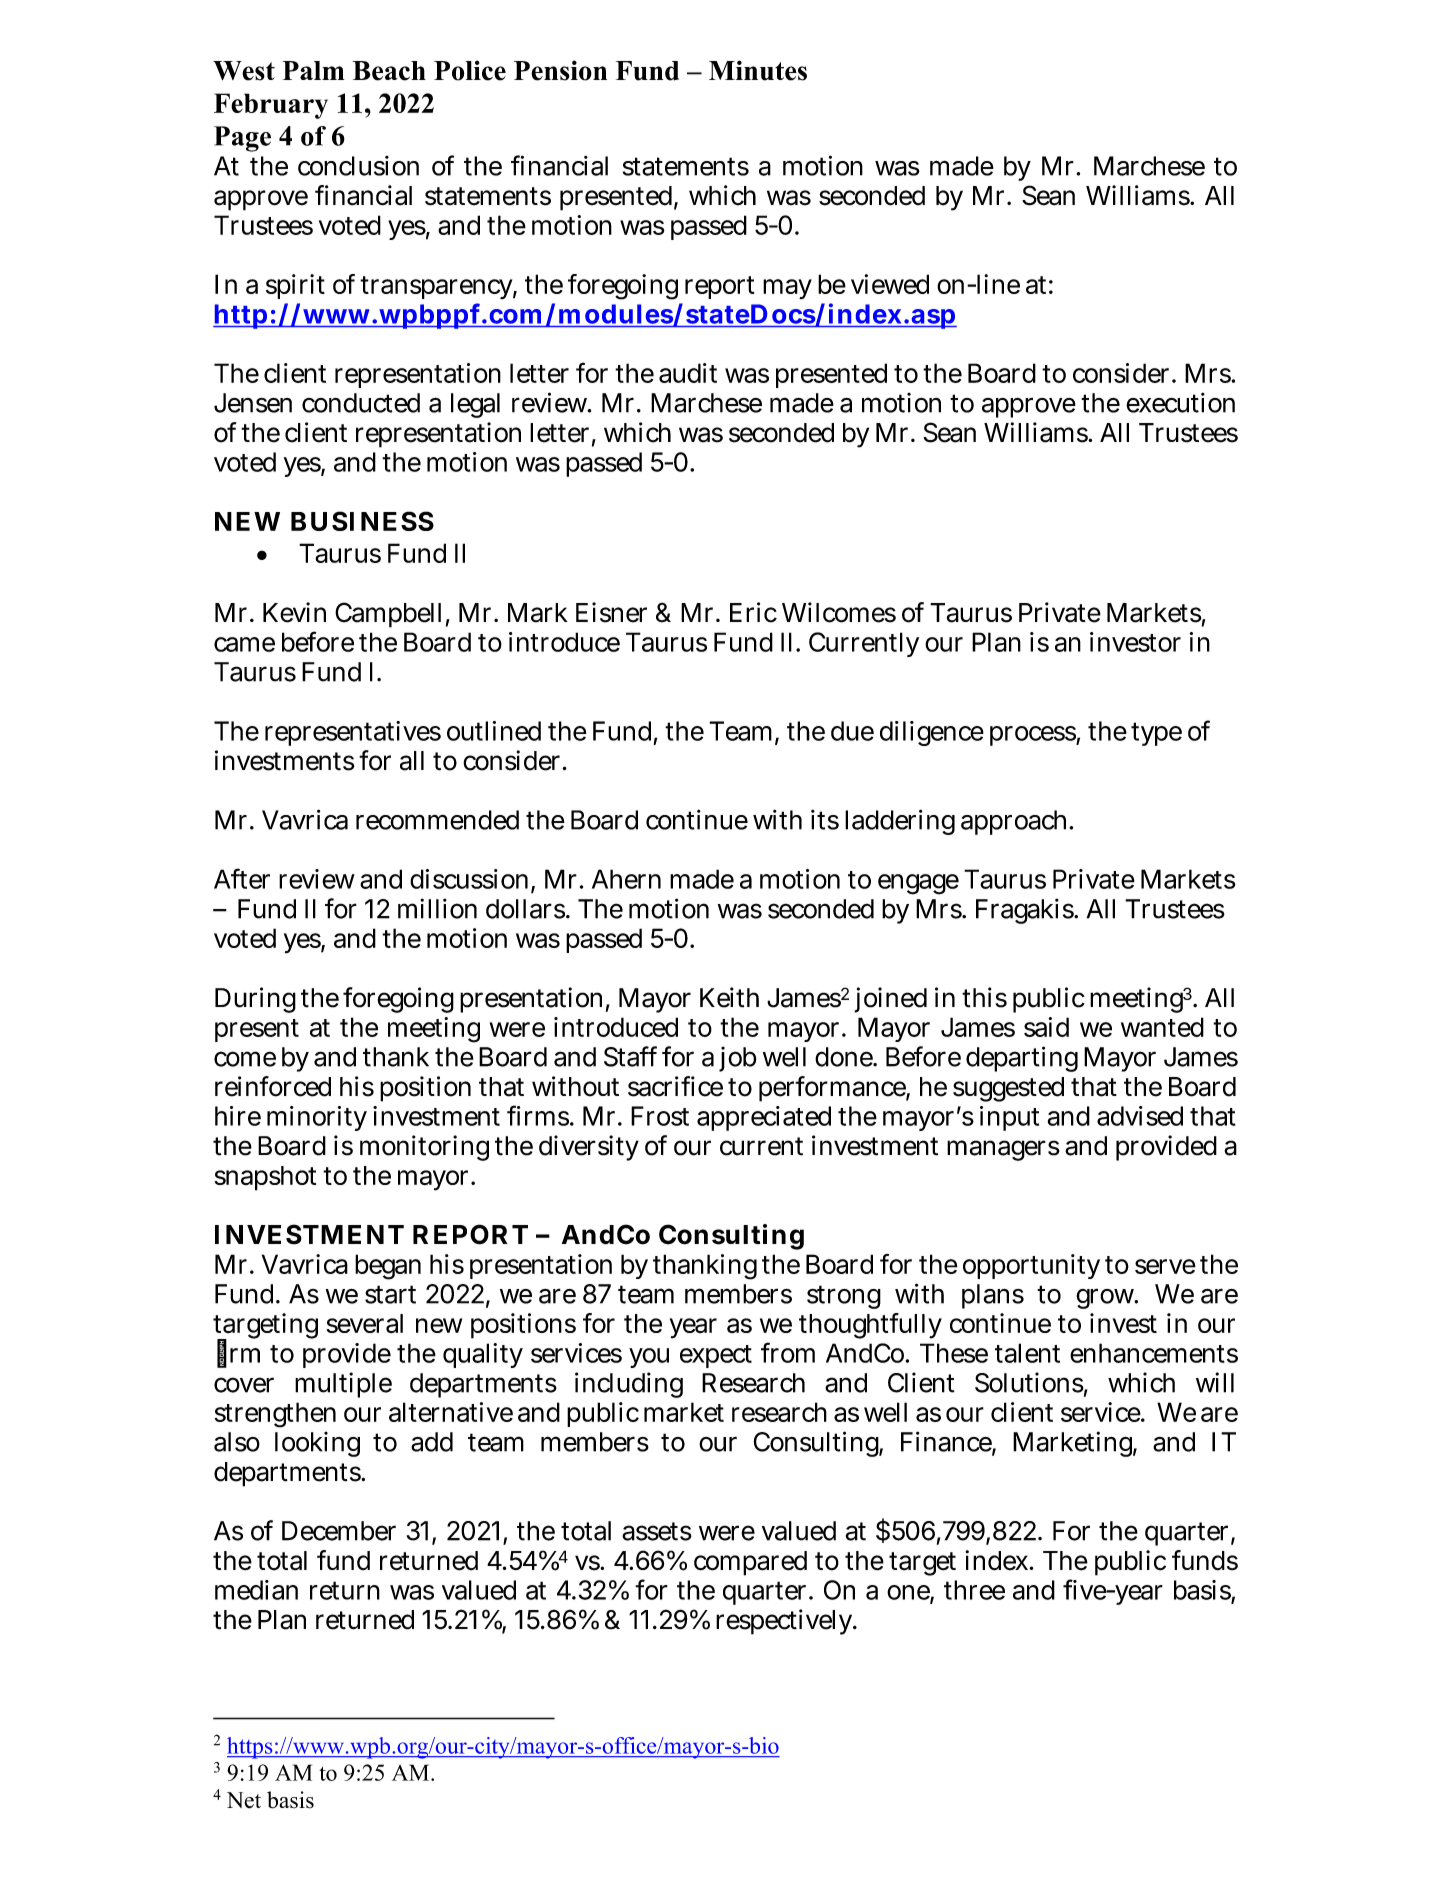 Image resolution: width=1450 pixels, height=1877 pixels. What do you see at coordinates (362, 521) in the screenshot?
I see `BUSINESS` at bounding box center [362, 521].
